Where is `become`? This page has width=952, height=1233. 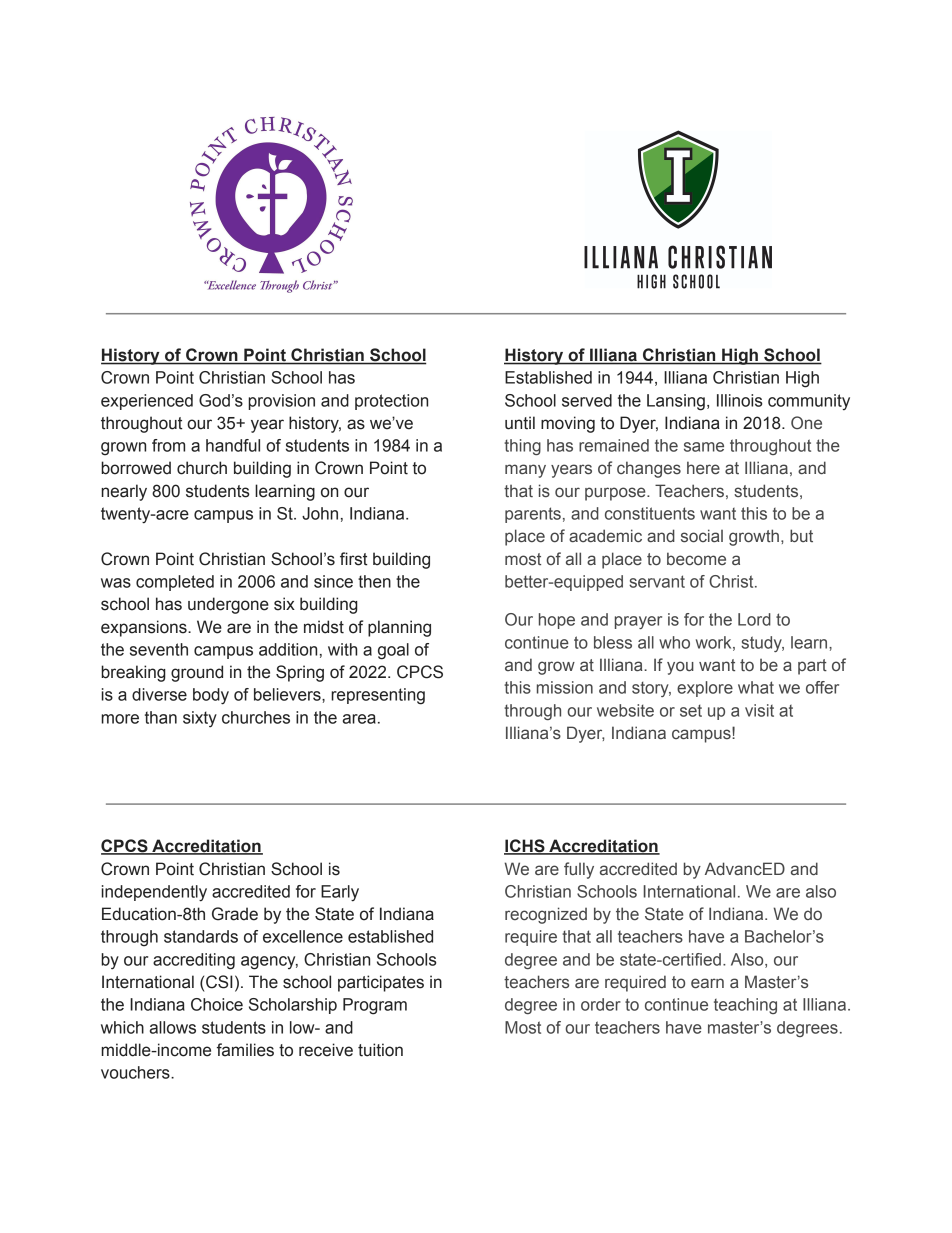 become is located at coordinates (696, 559).
